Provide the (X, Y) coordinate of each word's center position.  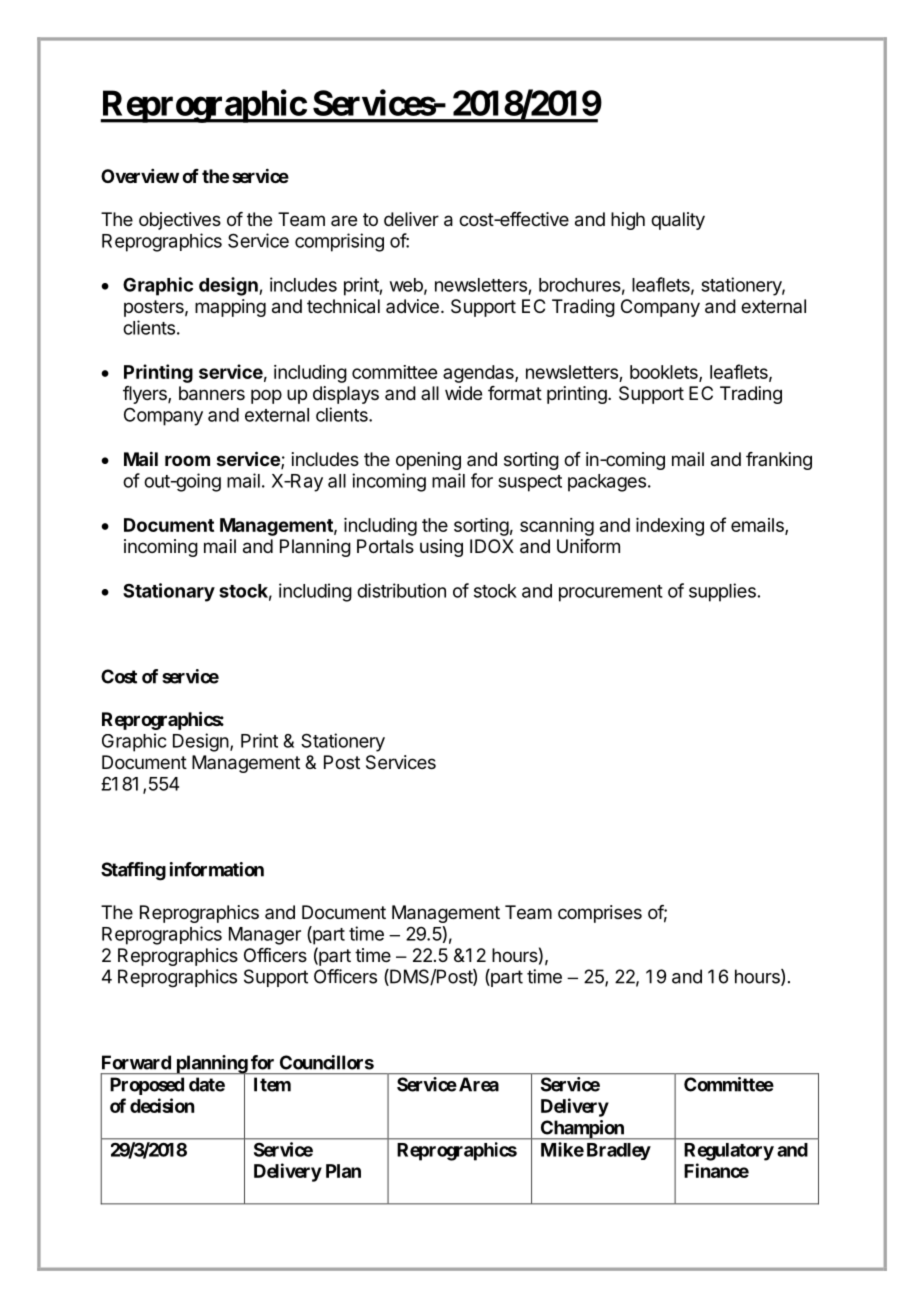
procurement (611, 593)
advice (412, 306)
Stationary (169, 592)
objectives (180, 221)
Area (477, 1084)
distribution (401, 590)
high (628, 221)
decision (162, 1105)
